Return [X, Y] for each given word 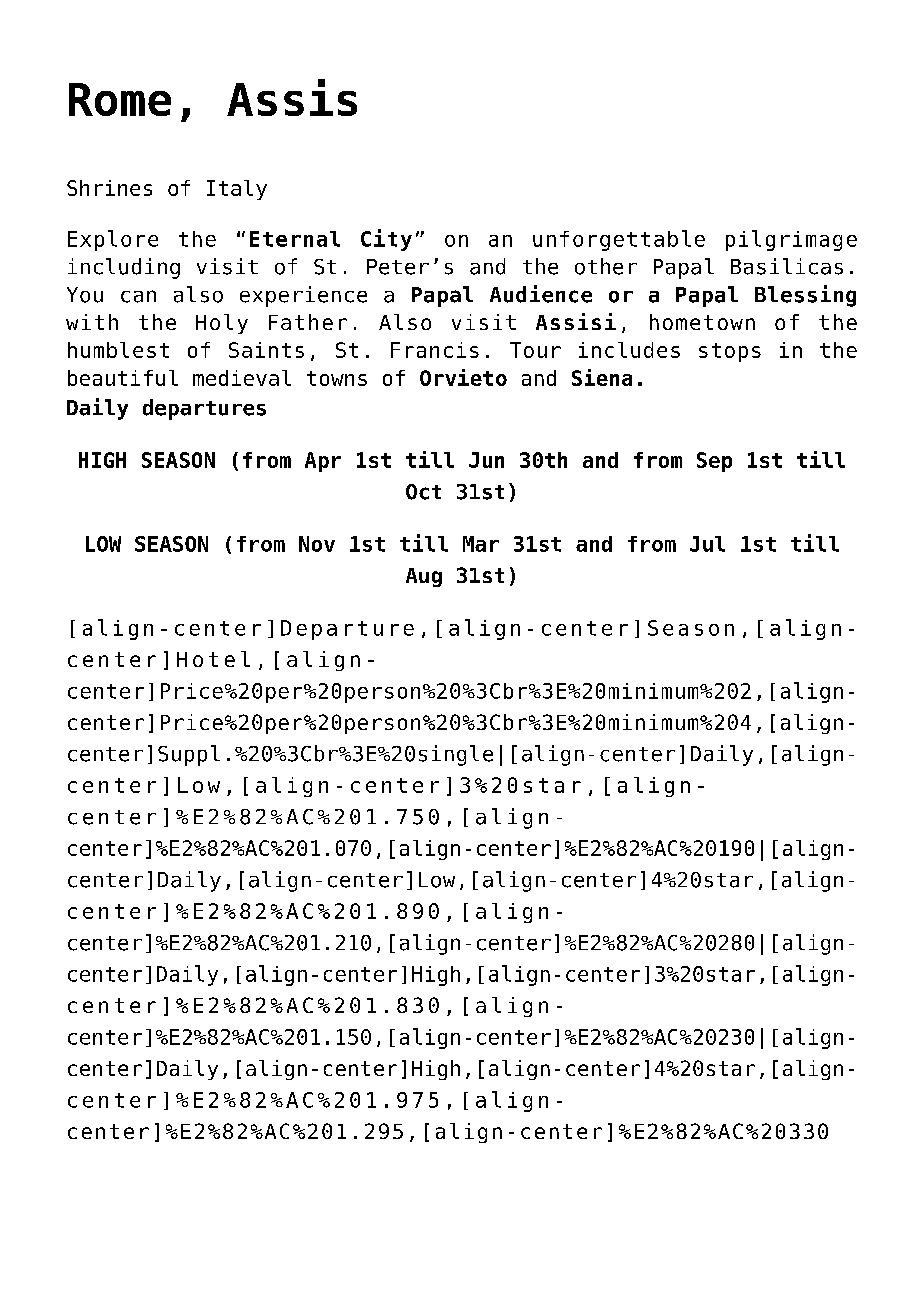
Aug [424, 577]
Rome [120, 99]
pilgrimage [791, 240]
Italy [237, 190]
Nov [317, 544]
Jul [707, 544]
